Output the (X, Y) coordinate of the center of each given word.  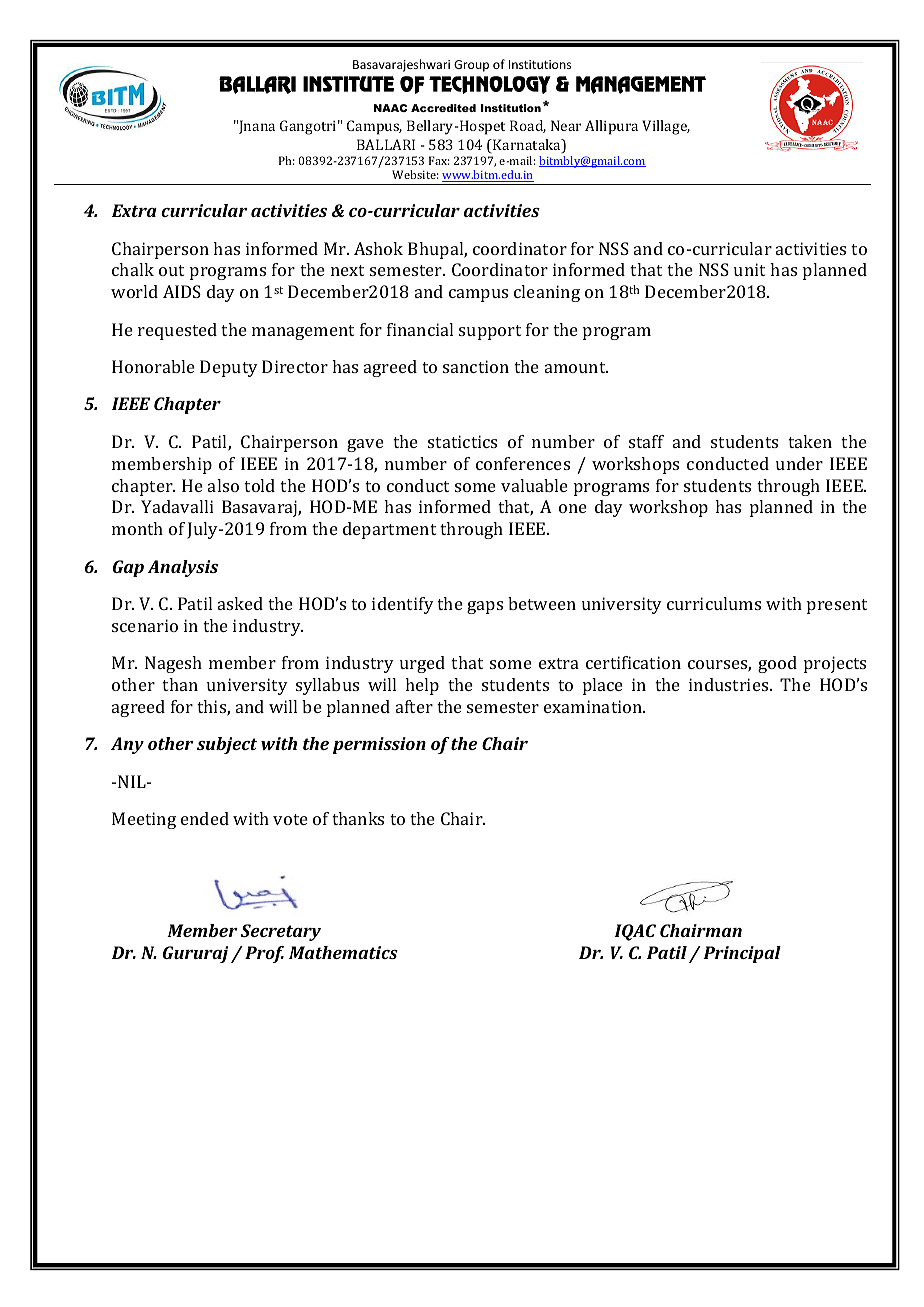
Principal (742, 954)
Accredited (443, 108)
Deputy (229, 368)
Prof (264, 954)
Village (666, 127)
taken (810, 441)
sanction (476, 366)
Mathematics (343, 952)
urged (422, 664)
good (777, 664)
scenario (145, 625)
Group (471, 66)
